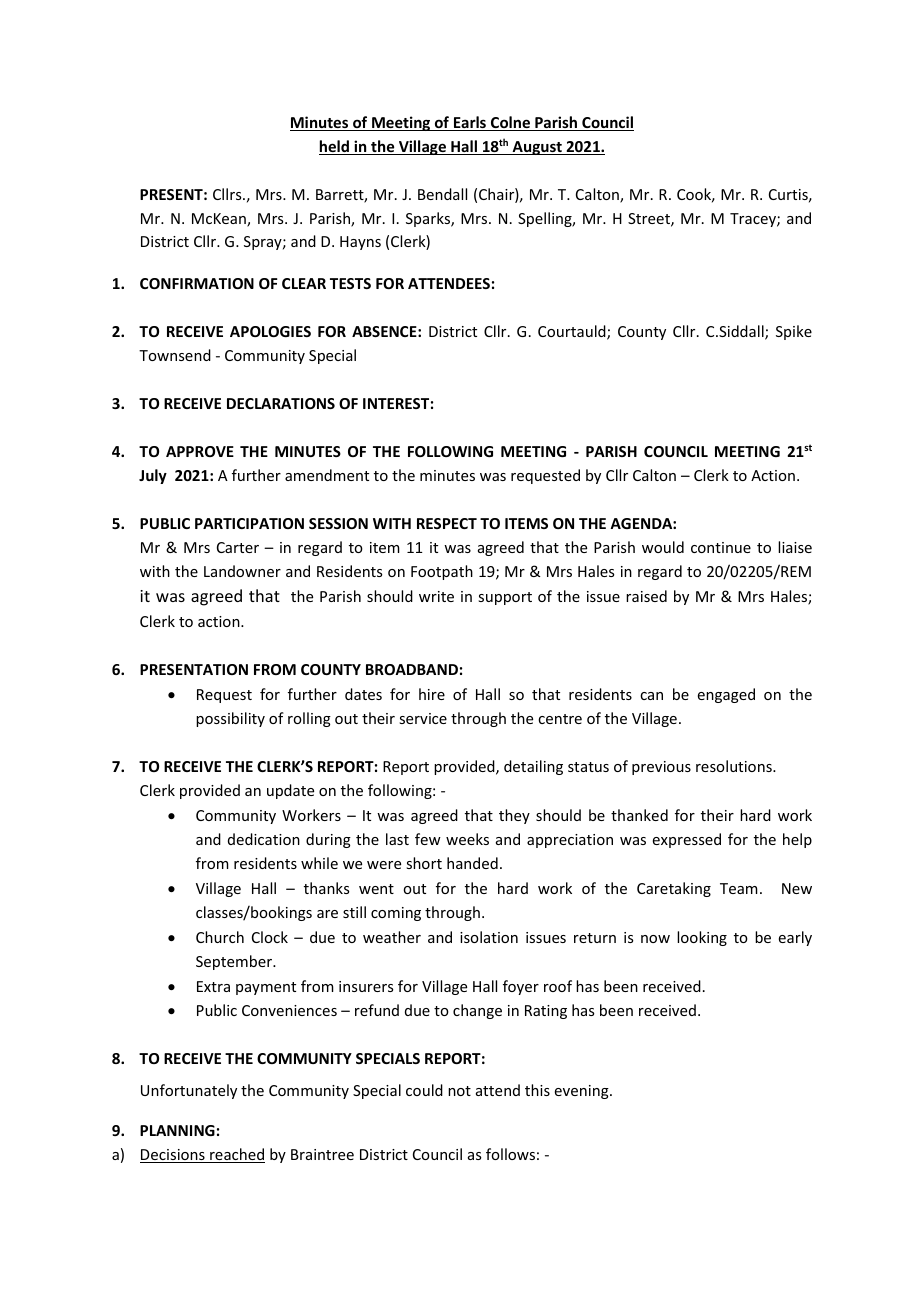 The width and height of the screenshot is (924, 1308). Describe the element at coordinates (721, 547) in the screenshot. I see `continue` at that location.
